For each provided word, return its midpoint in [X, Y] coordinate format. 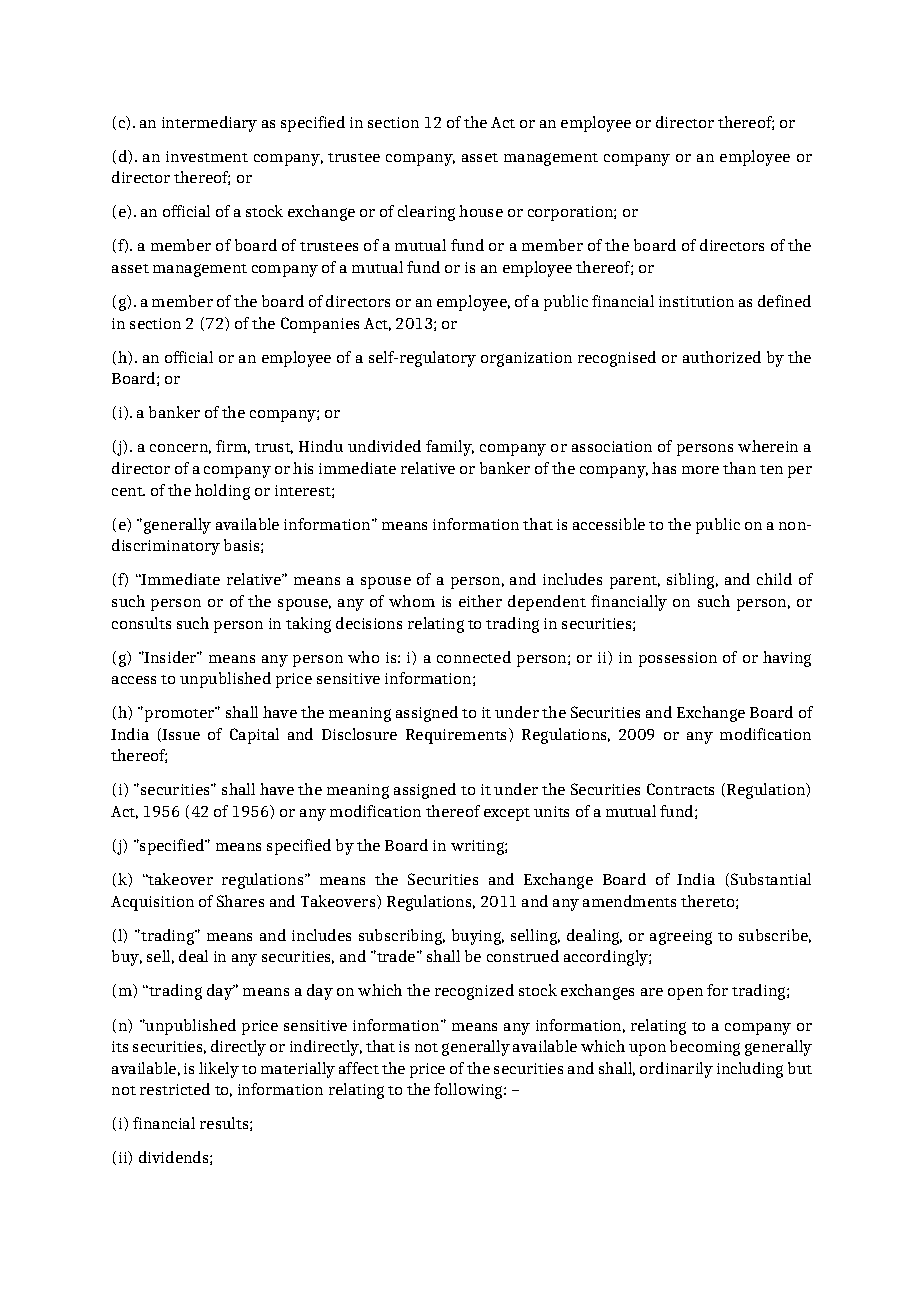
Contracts [680, 789]
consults [141, 623]
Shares [240, 901]
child [774, 579]
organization [526, 359]
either [480, 601]
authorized [722, 357]
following [469, 1091]
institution [696, 301]
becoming [705, 1048]
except [507, 814]
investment [207, 156]
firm [233, 447]
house [481, 211]
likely [219, 1070]
